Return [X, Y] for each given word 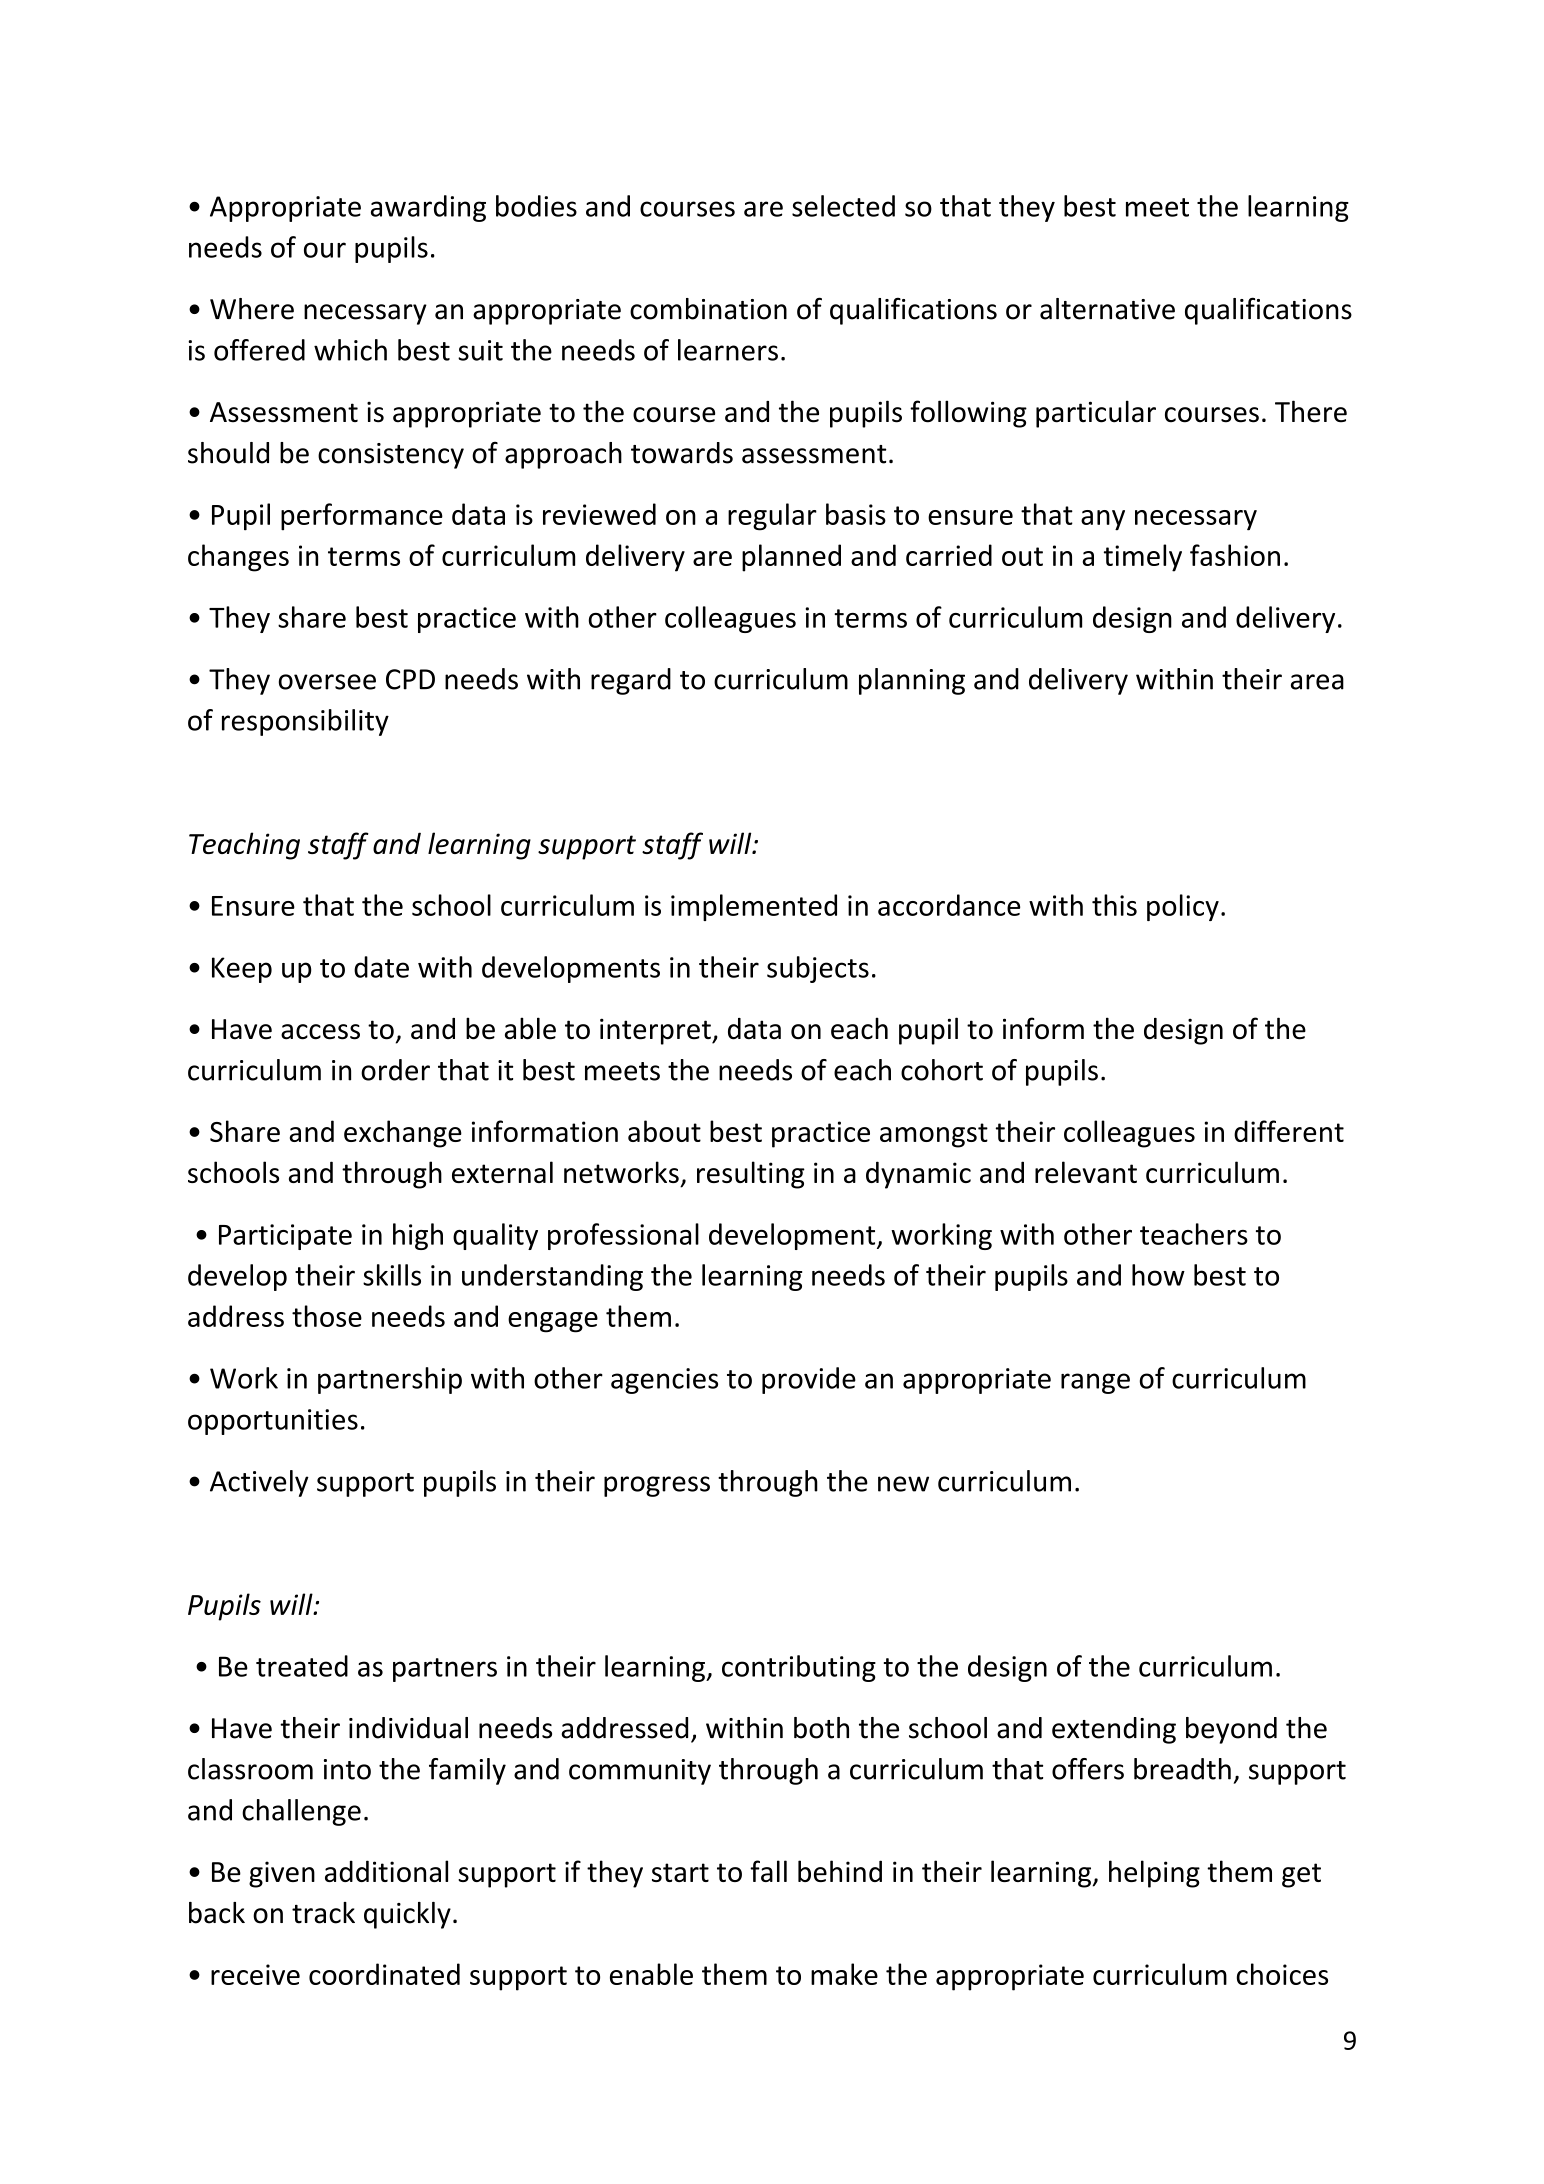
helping [1154, 1874]
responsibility [305, 722]
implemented [754, 907]
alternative [1107, 309]
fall [768, 1871]
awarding [428, 208]
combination [708, 309]
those [327, 1316]
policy [1183, 907]
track [323, 1913]
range [1095, 1383]
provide [809, 1380]
